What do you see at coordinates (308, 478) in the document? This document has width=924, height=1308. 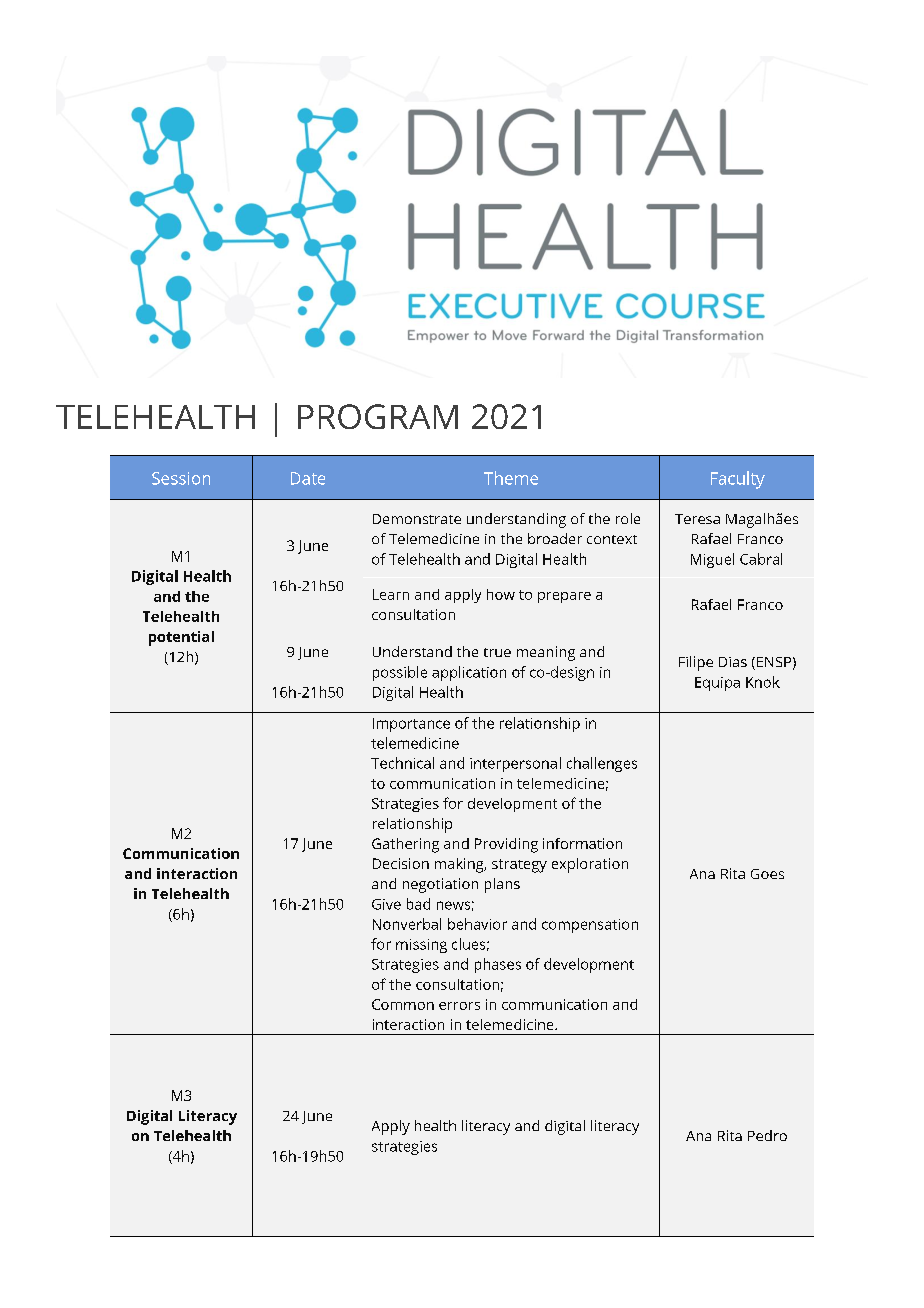 I see `Date` at bounding box center [308, 478].
